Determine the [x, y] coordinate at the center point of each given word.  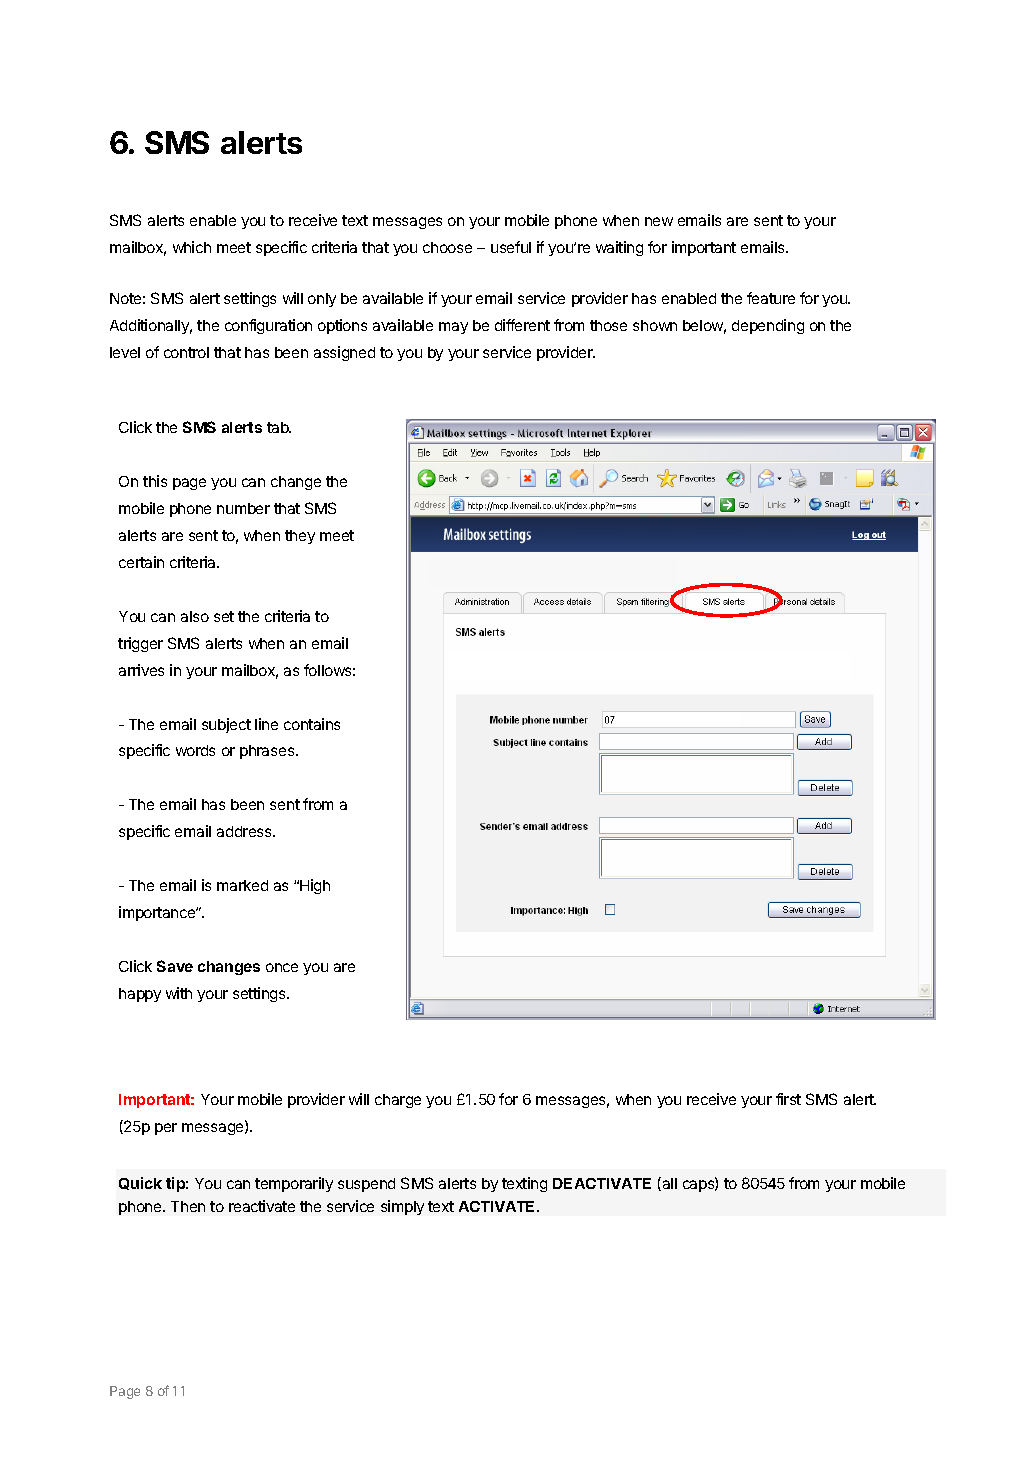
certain [141, 562]
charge [398, 1101]
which [192, 247]
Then [188, 1206]
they [300, 537]
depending [768, 326]
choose [447, 247]
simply [402, 1207]
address [245, 831]
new [659, 221]
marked [242, 885]
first [788, 1099]
